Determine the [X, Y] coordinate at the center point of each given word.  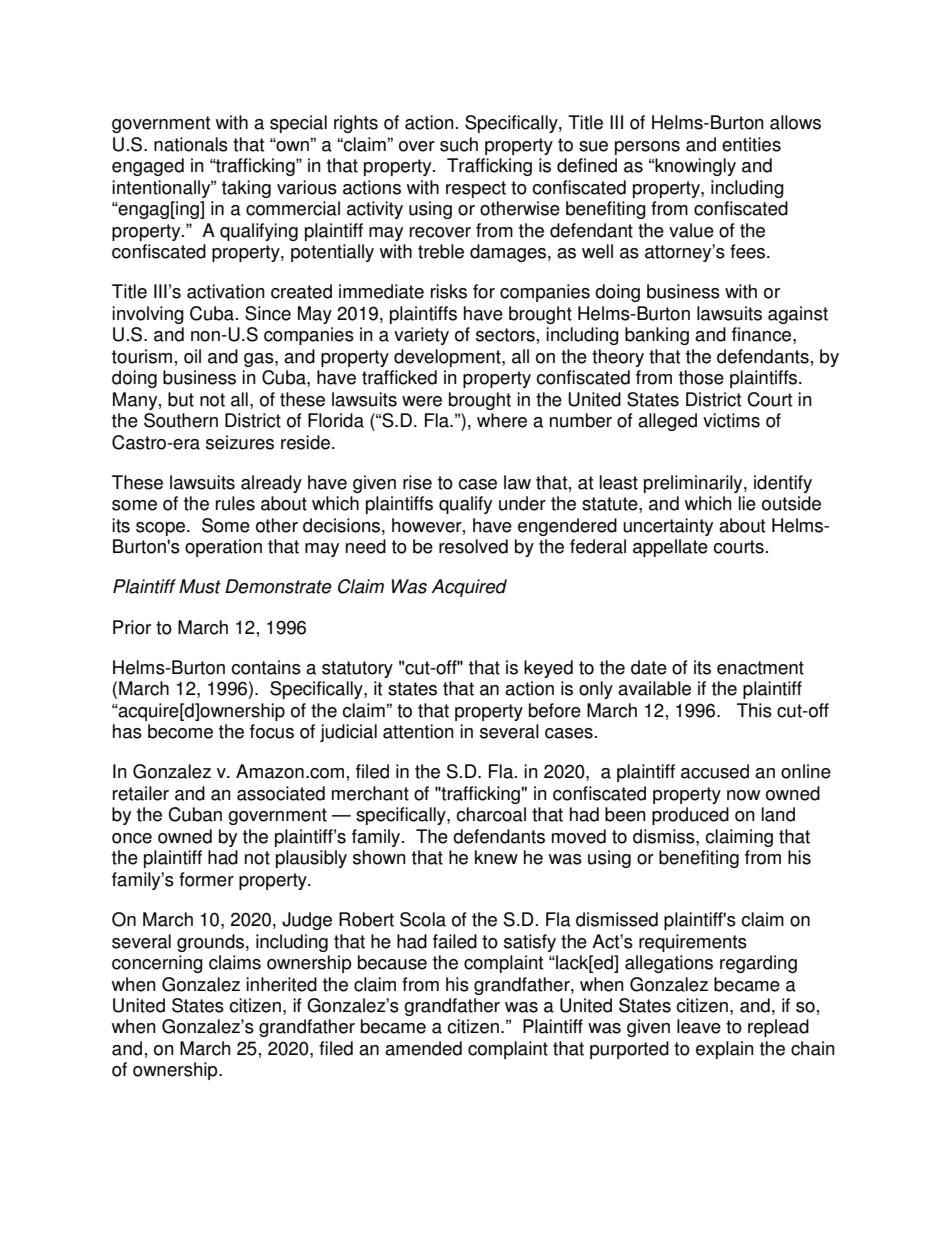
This [754, 710]
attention [418, 731]
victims [731, 420]
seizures [240, 442]
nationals [191, 144]
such [459, 144]
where [502, 420]
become [180, 731]
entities [751, 144]
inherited [281, 984]
